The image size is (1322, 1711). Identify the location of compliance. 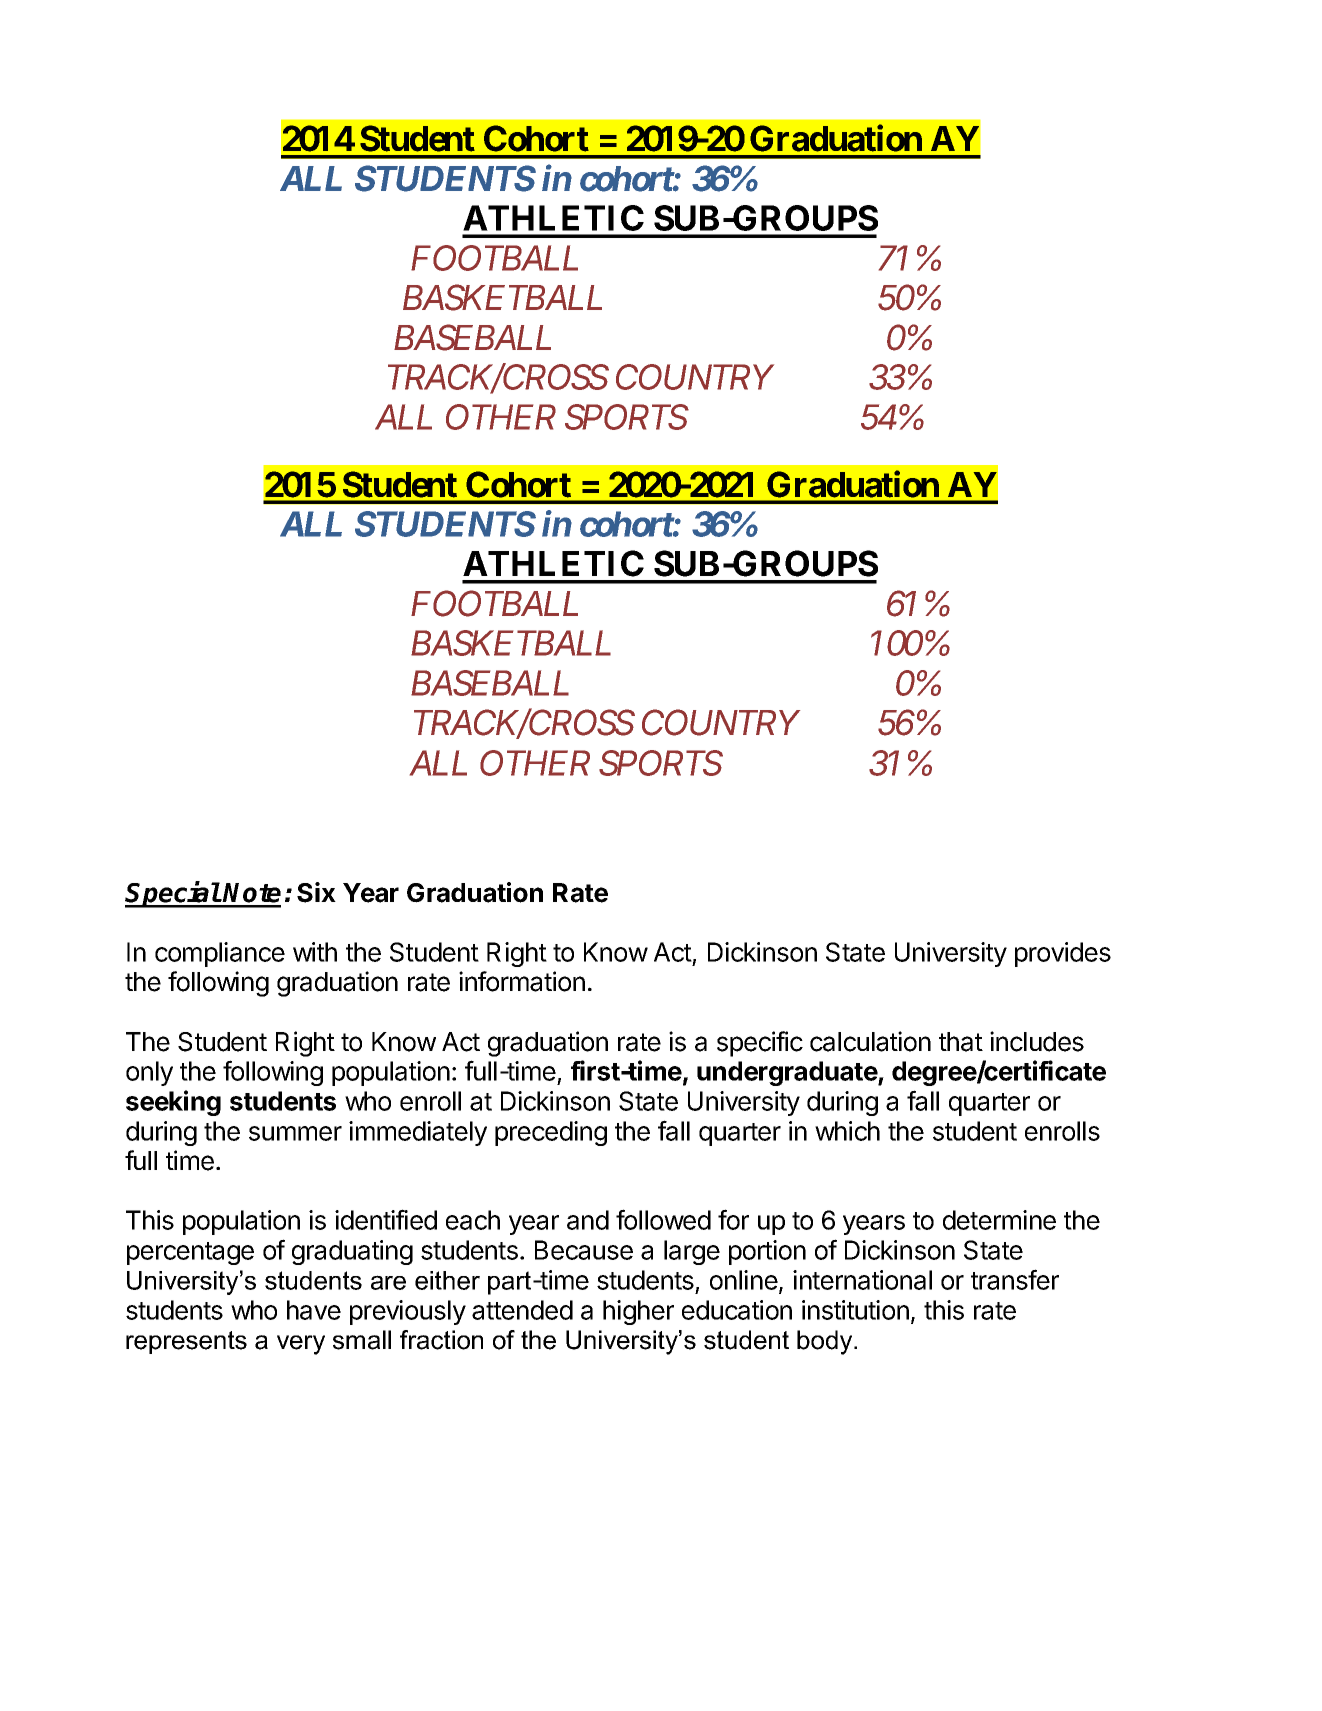
(220, 954).
